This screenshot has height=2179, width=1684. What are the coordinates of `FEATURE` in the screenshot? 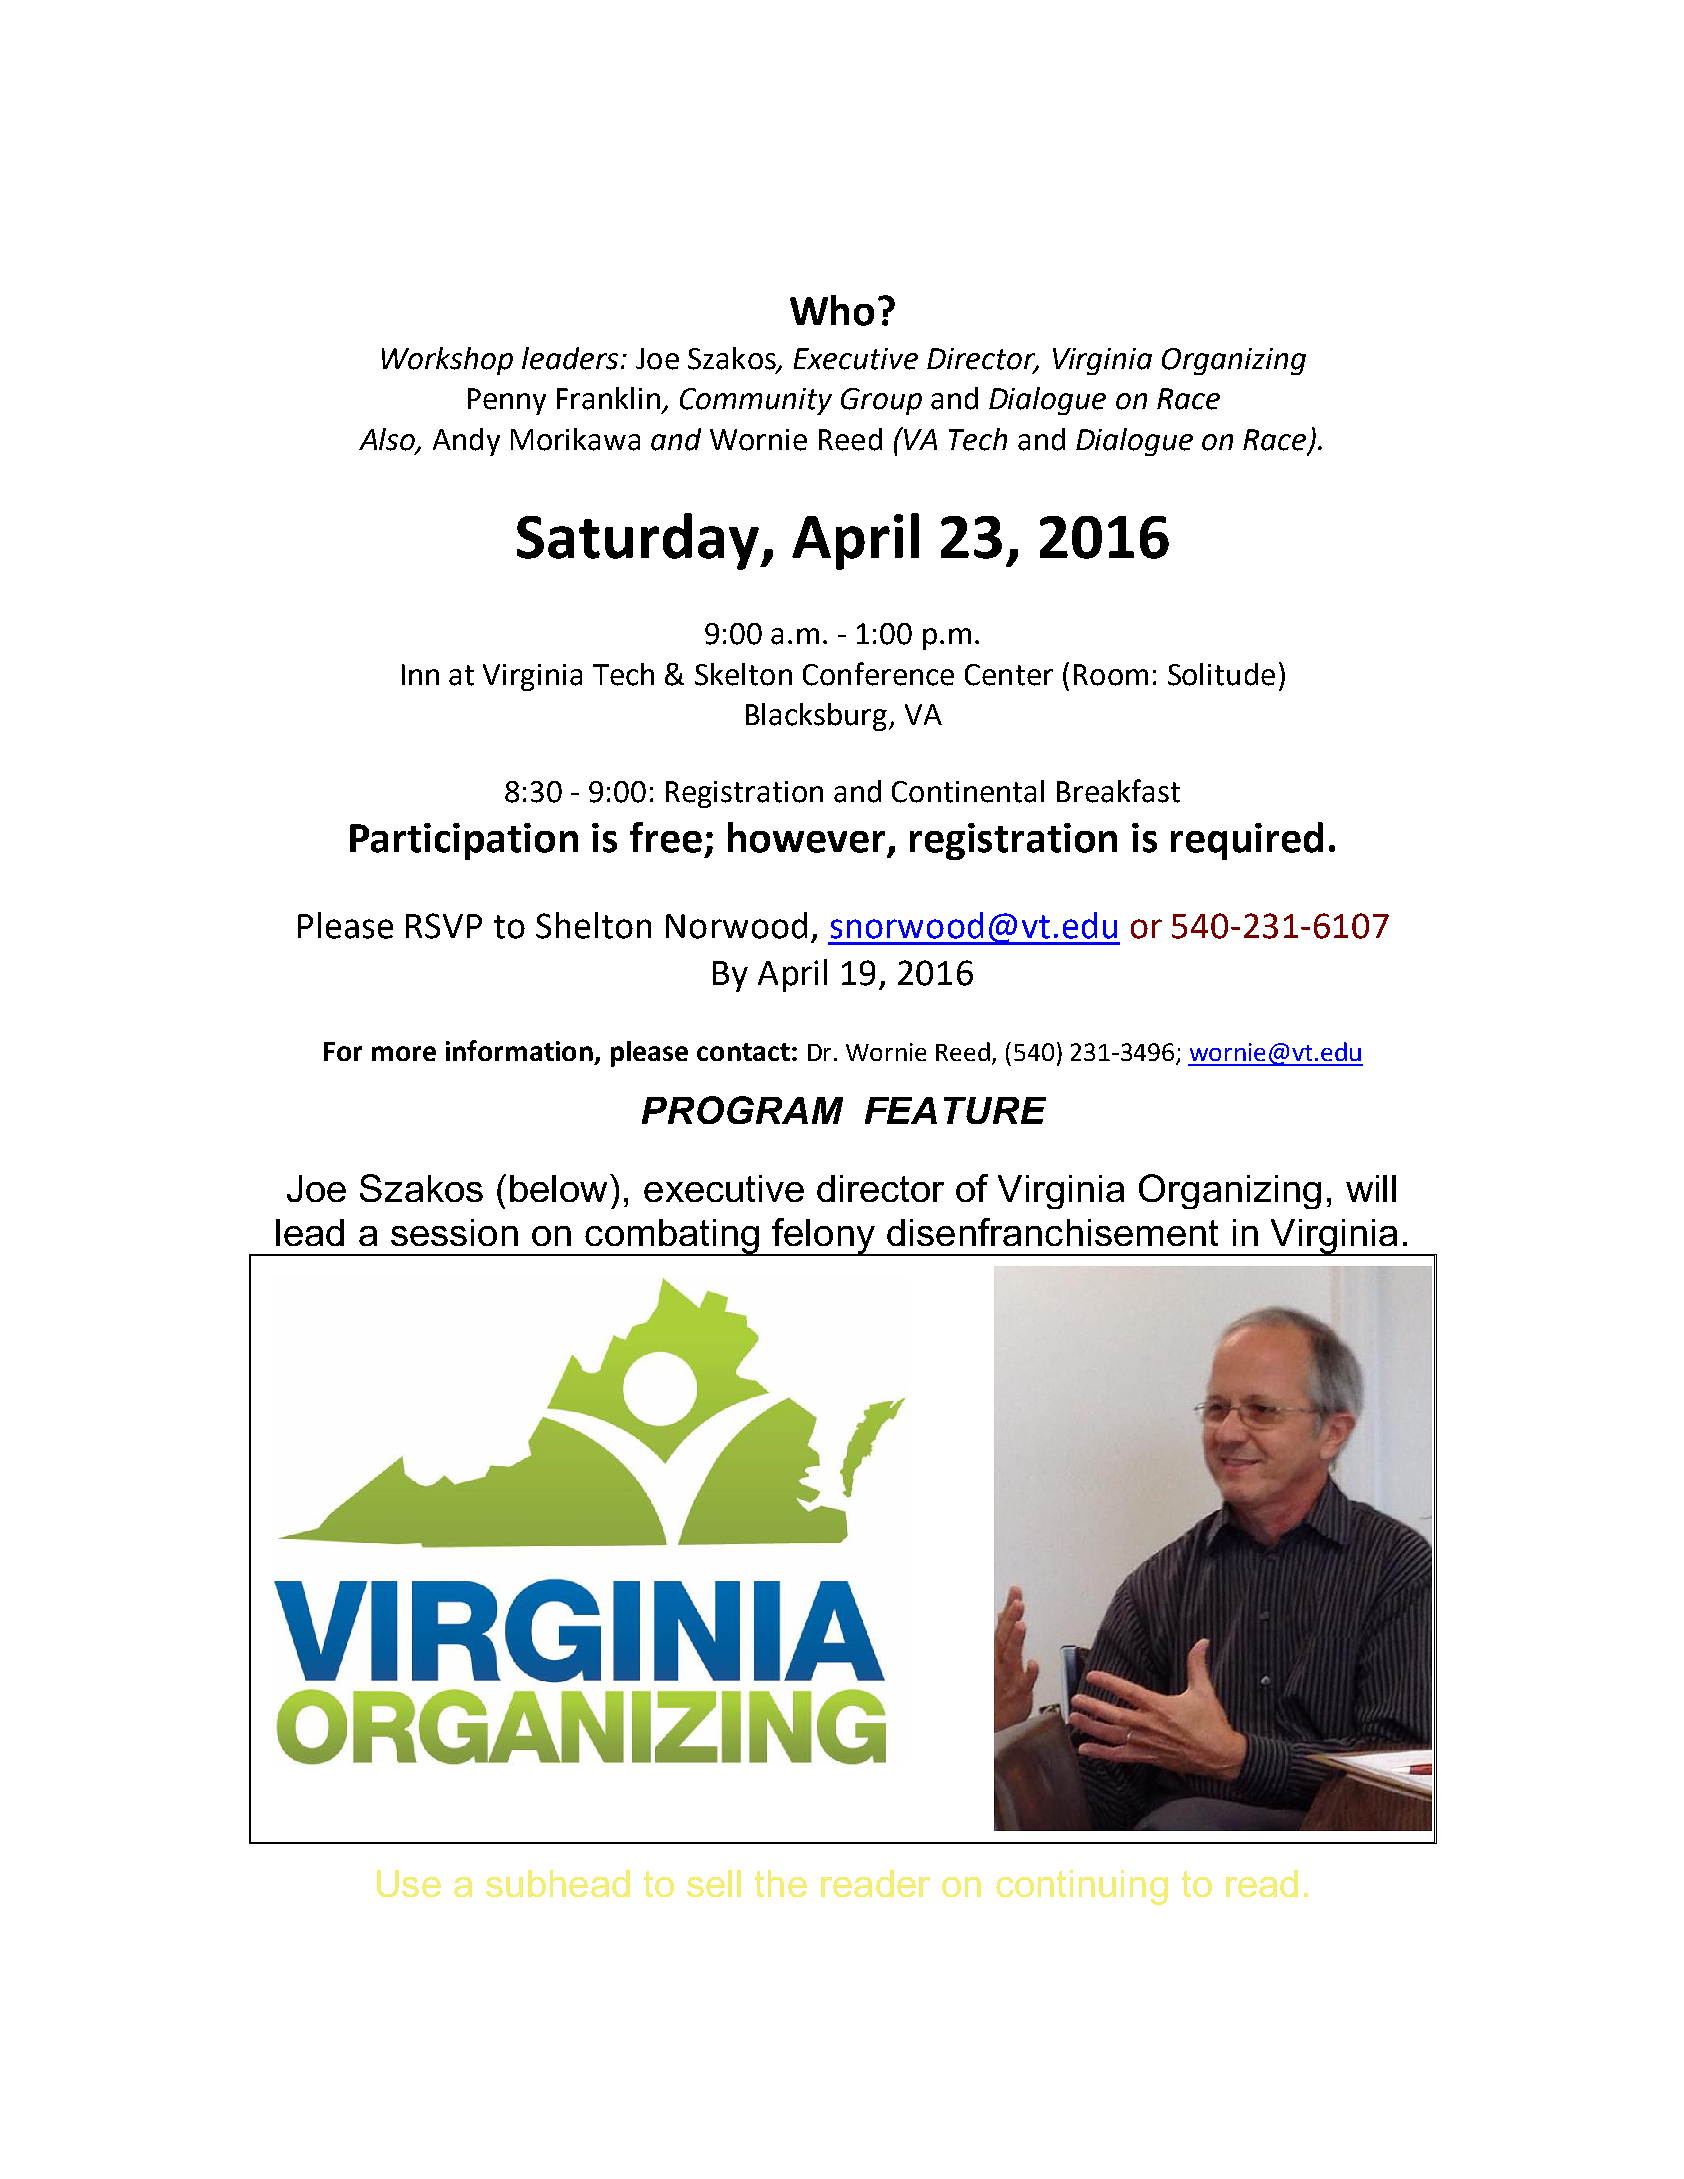 It's located at (955, 1110).
